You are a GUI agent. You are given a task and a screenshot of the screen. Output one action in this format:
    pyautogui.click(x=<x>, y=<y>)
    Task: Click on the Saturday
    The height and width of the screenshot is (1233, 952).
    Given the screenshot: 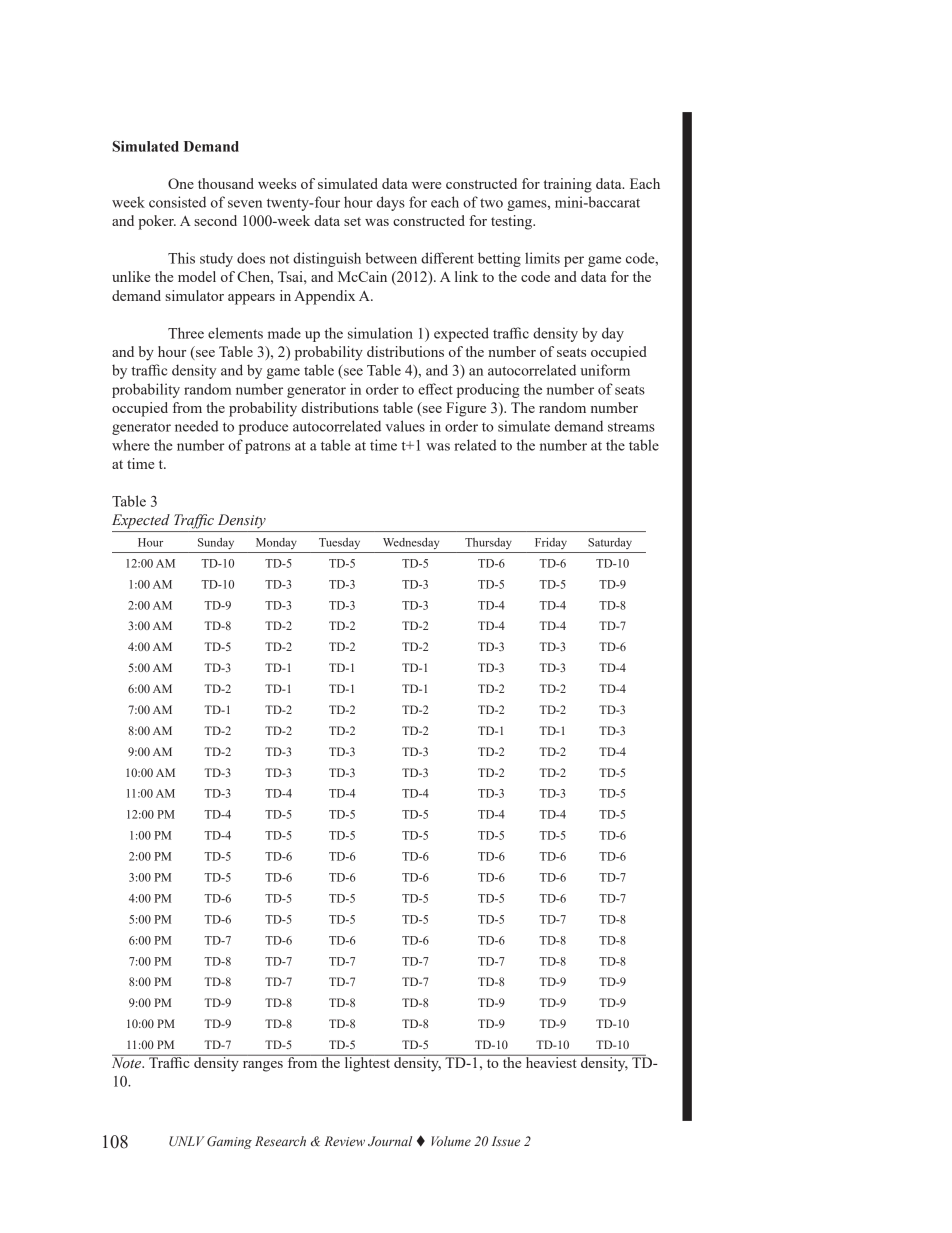 What is the action you would take?
    pyautogui.click(x=610, y=543)
